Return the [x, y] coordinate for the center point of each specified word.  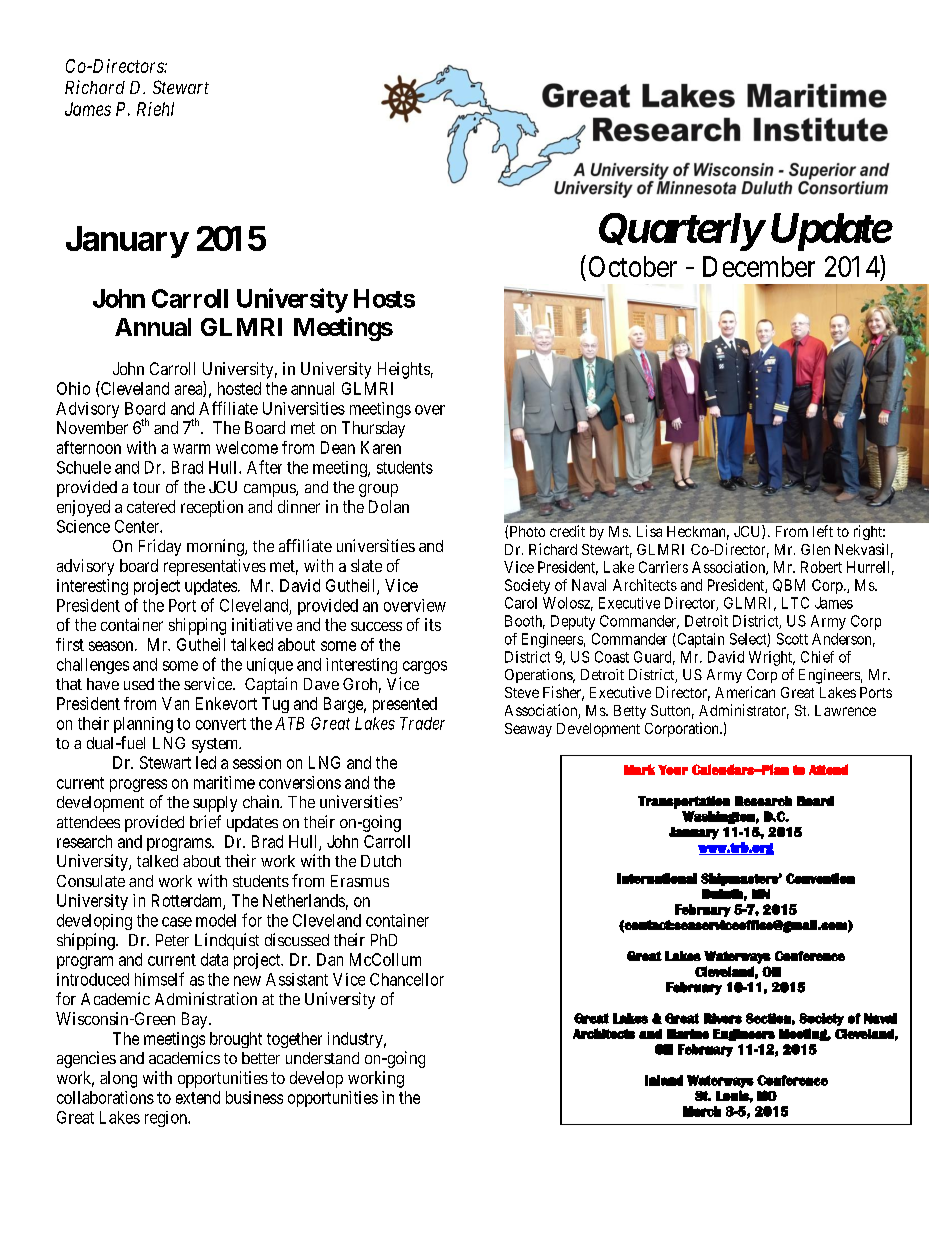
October [633, 266]
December [759, 266]
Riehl [155, 109]
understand [322, 1058]
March [702, 1111]
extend [198, 1097]
